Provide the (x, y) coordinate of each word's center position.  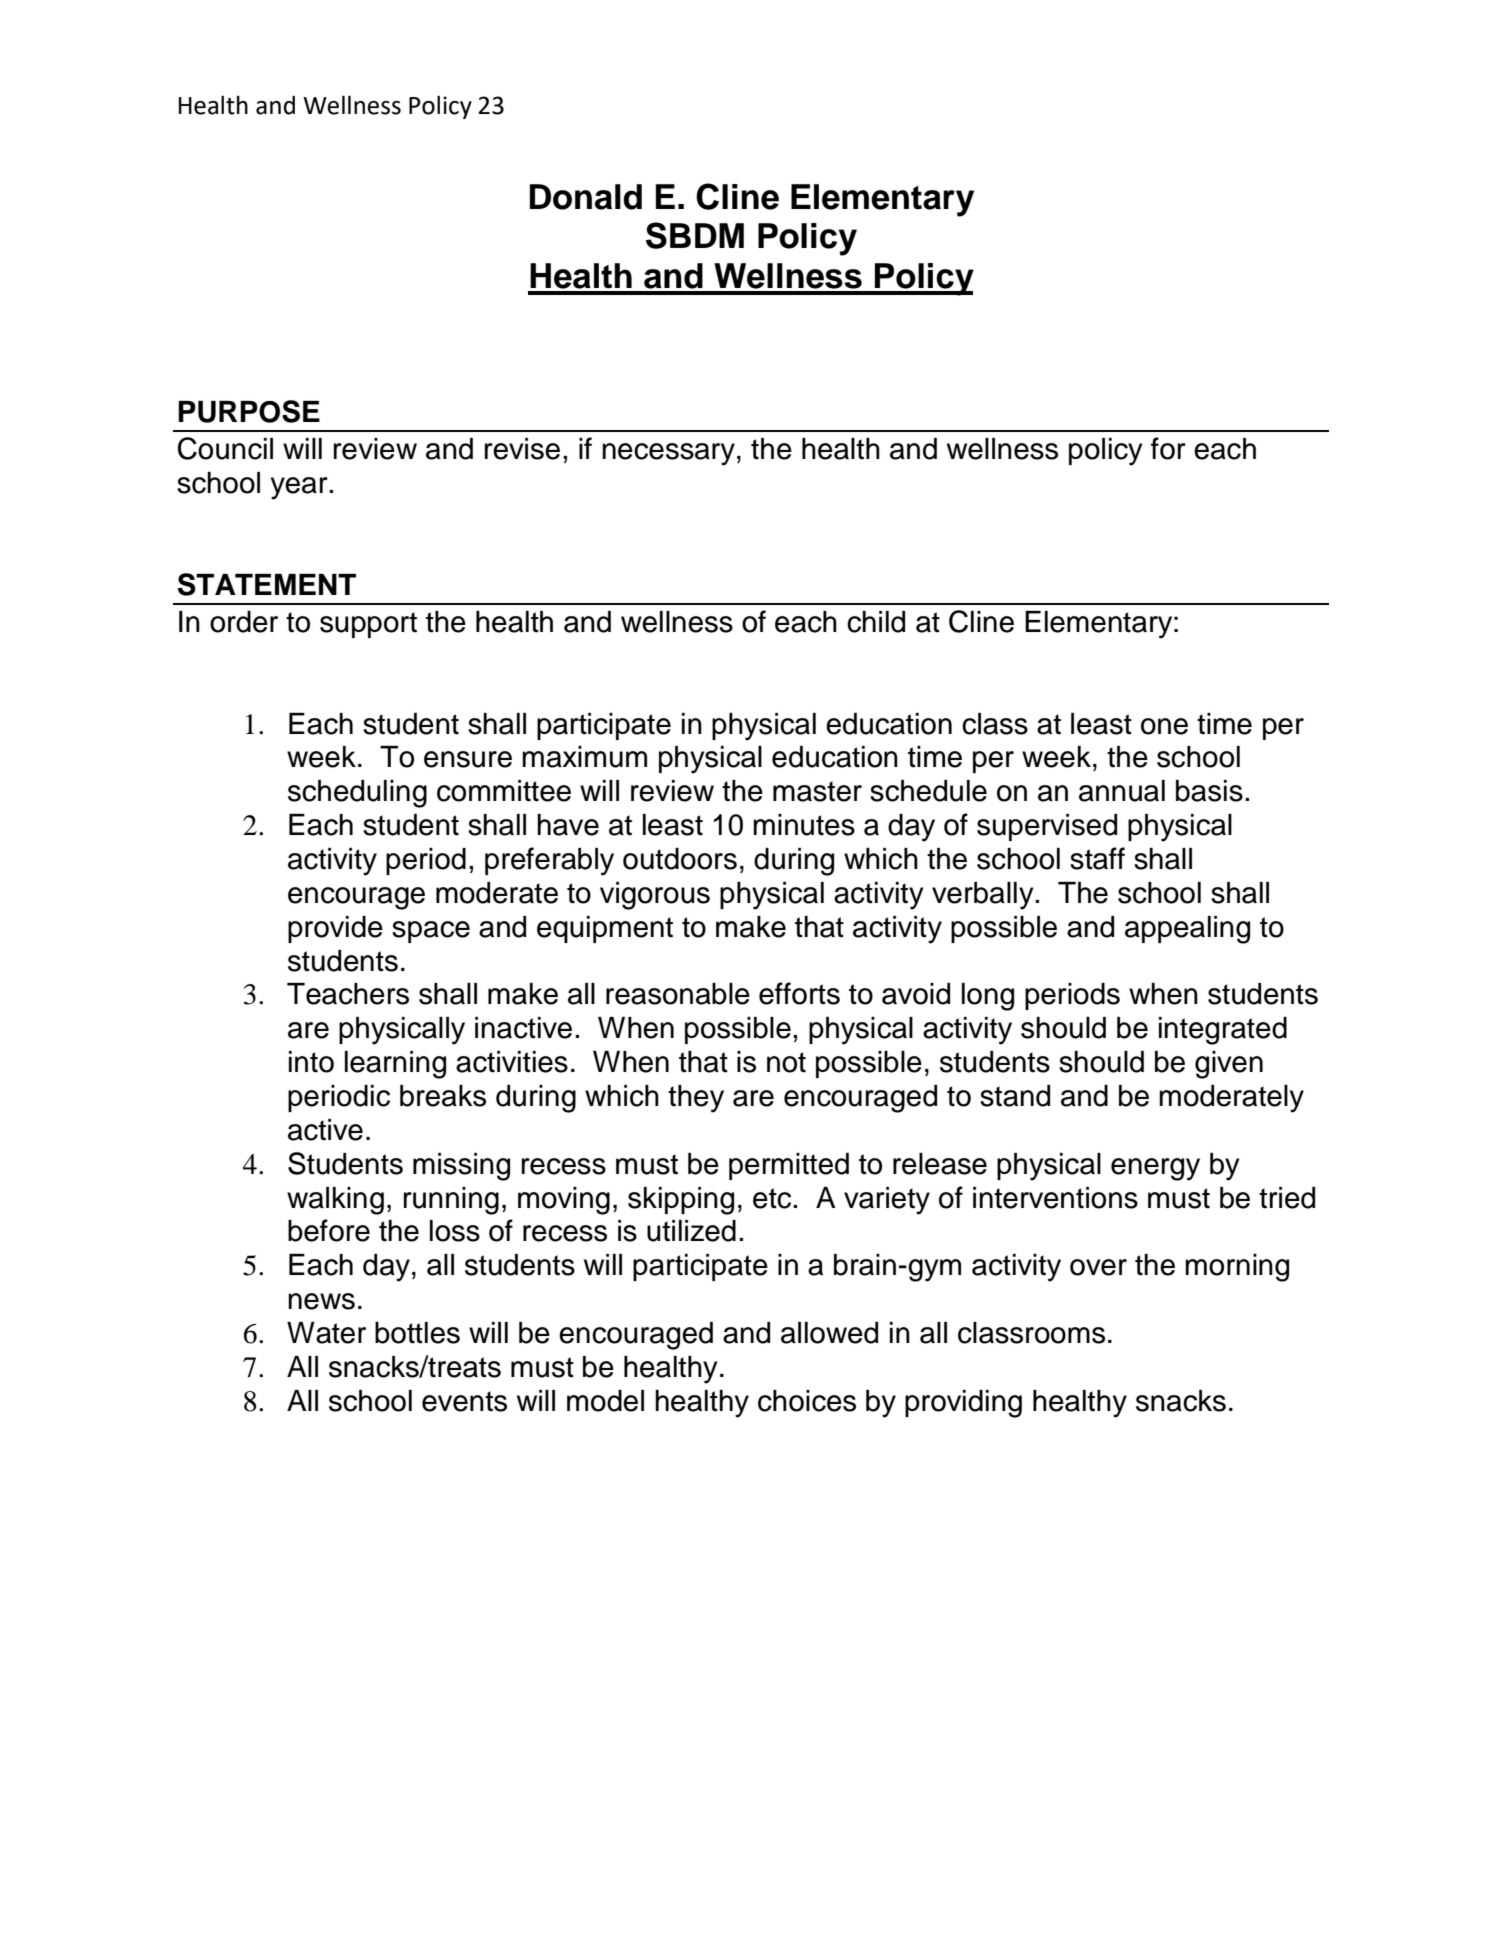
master (817, 791)
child (876, 622)
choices (807, 1401)
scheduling (357, 794)
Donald (586, 197)
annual (1122, 791)
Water (326, 1333)
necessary (668, 454)
